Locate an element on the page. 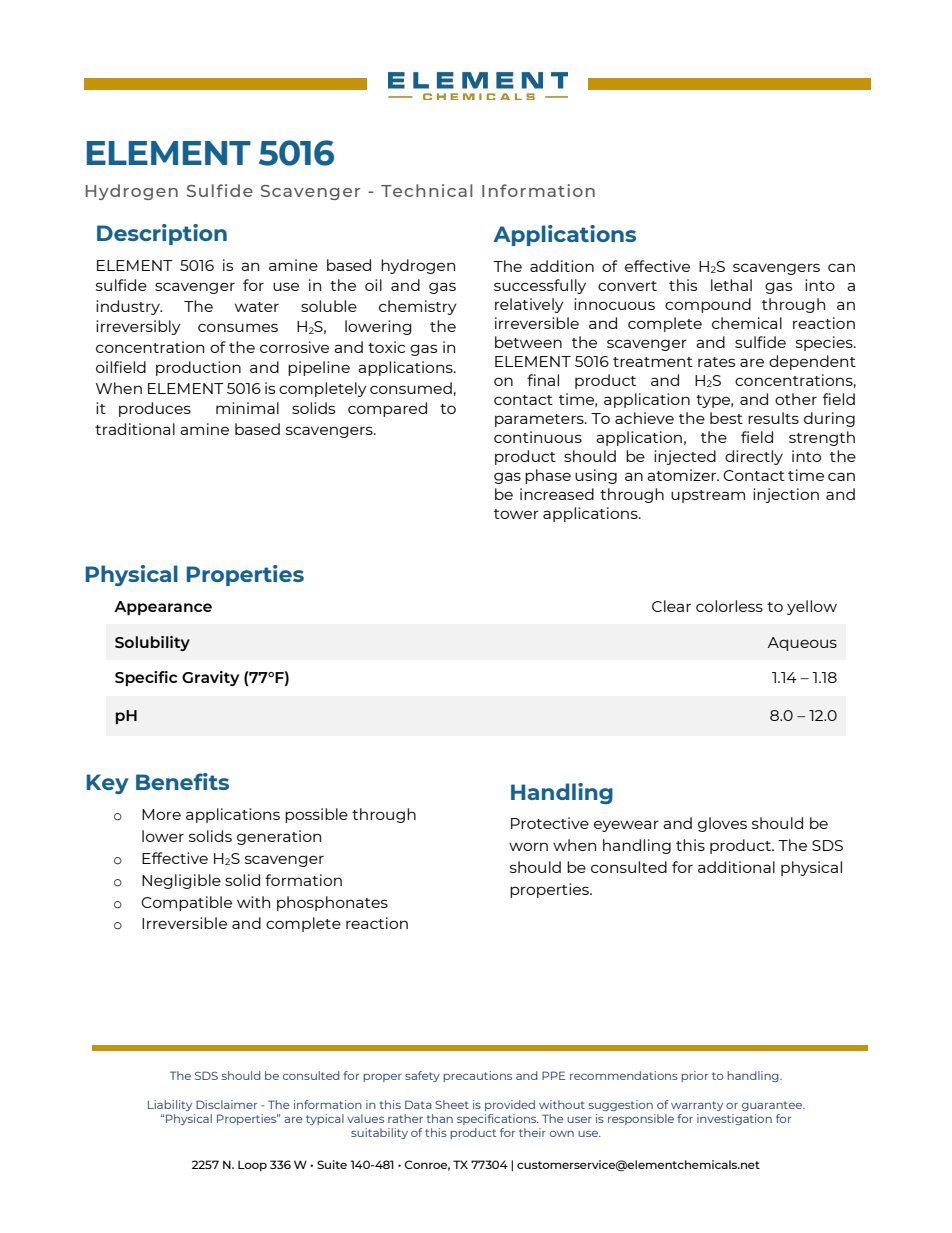 This document has height=1233, width=952. Clear is located at coordinates (671, 606).
